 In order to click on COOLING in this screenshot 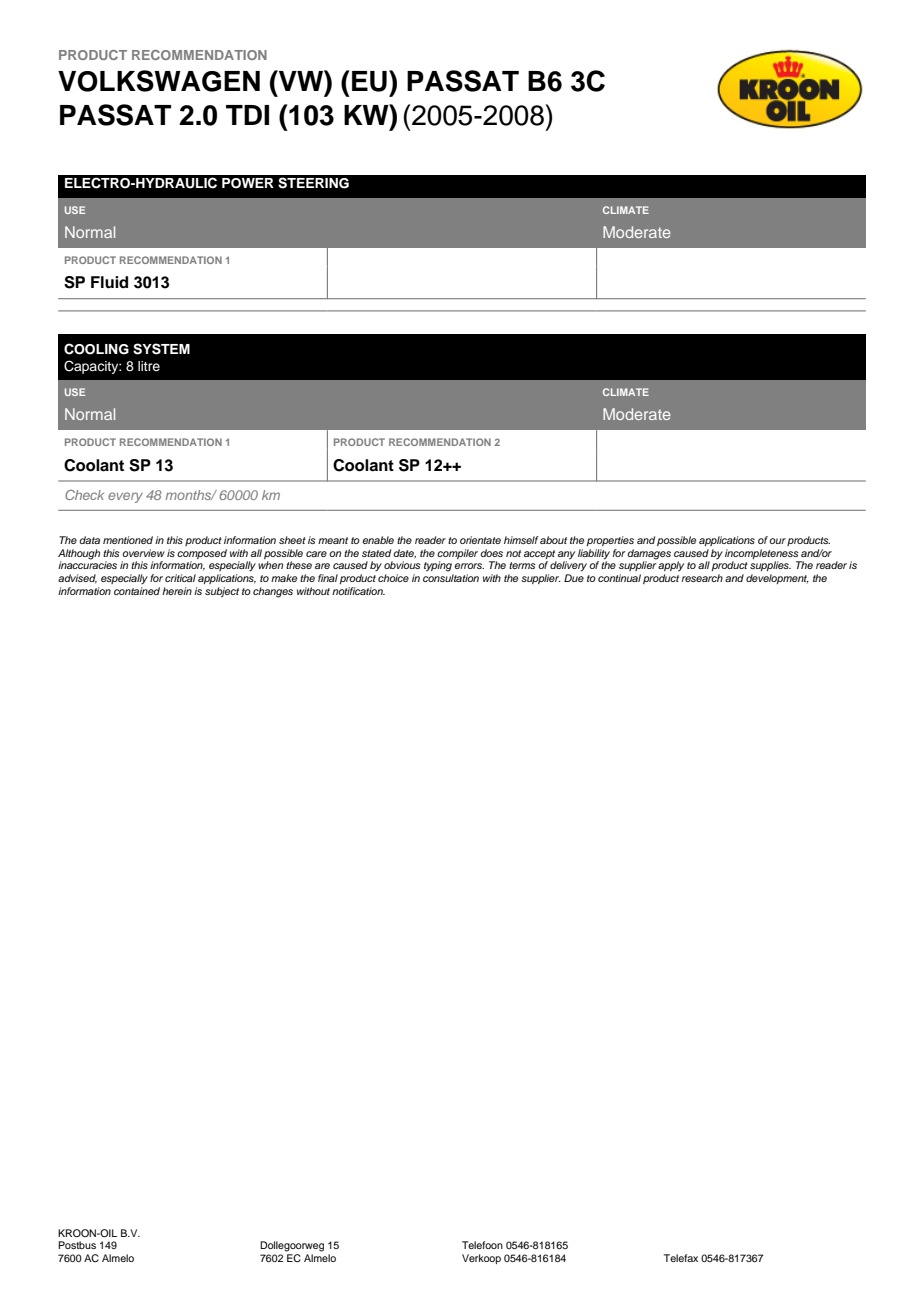, I will do `click(96, 349)`.
